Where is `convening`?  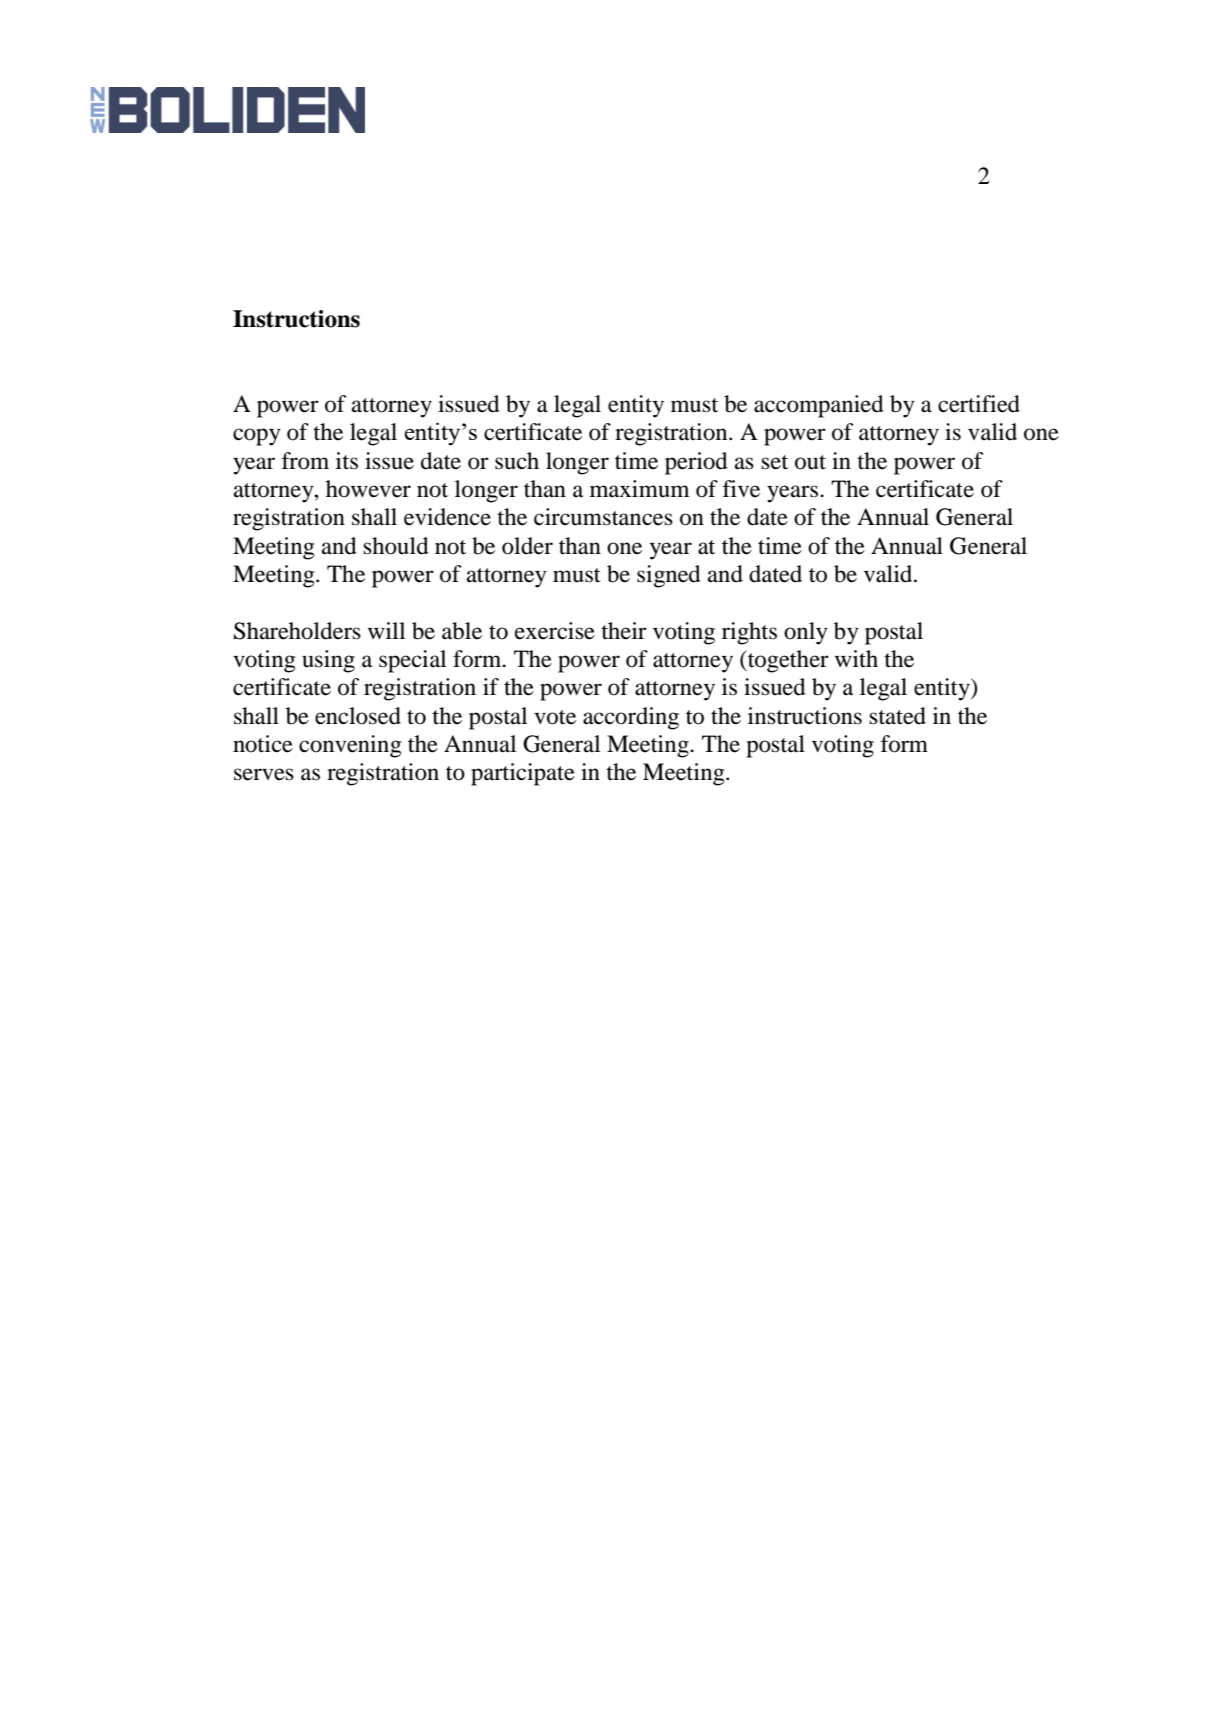
convening is located at coordinates (350, 746).
